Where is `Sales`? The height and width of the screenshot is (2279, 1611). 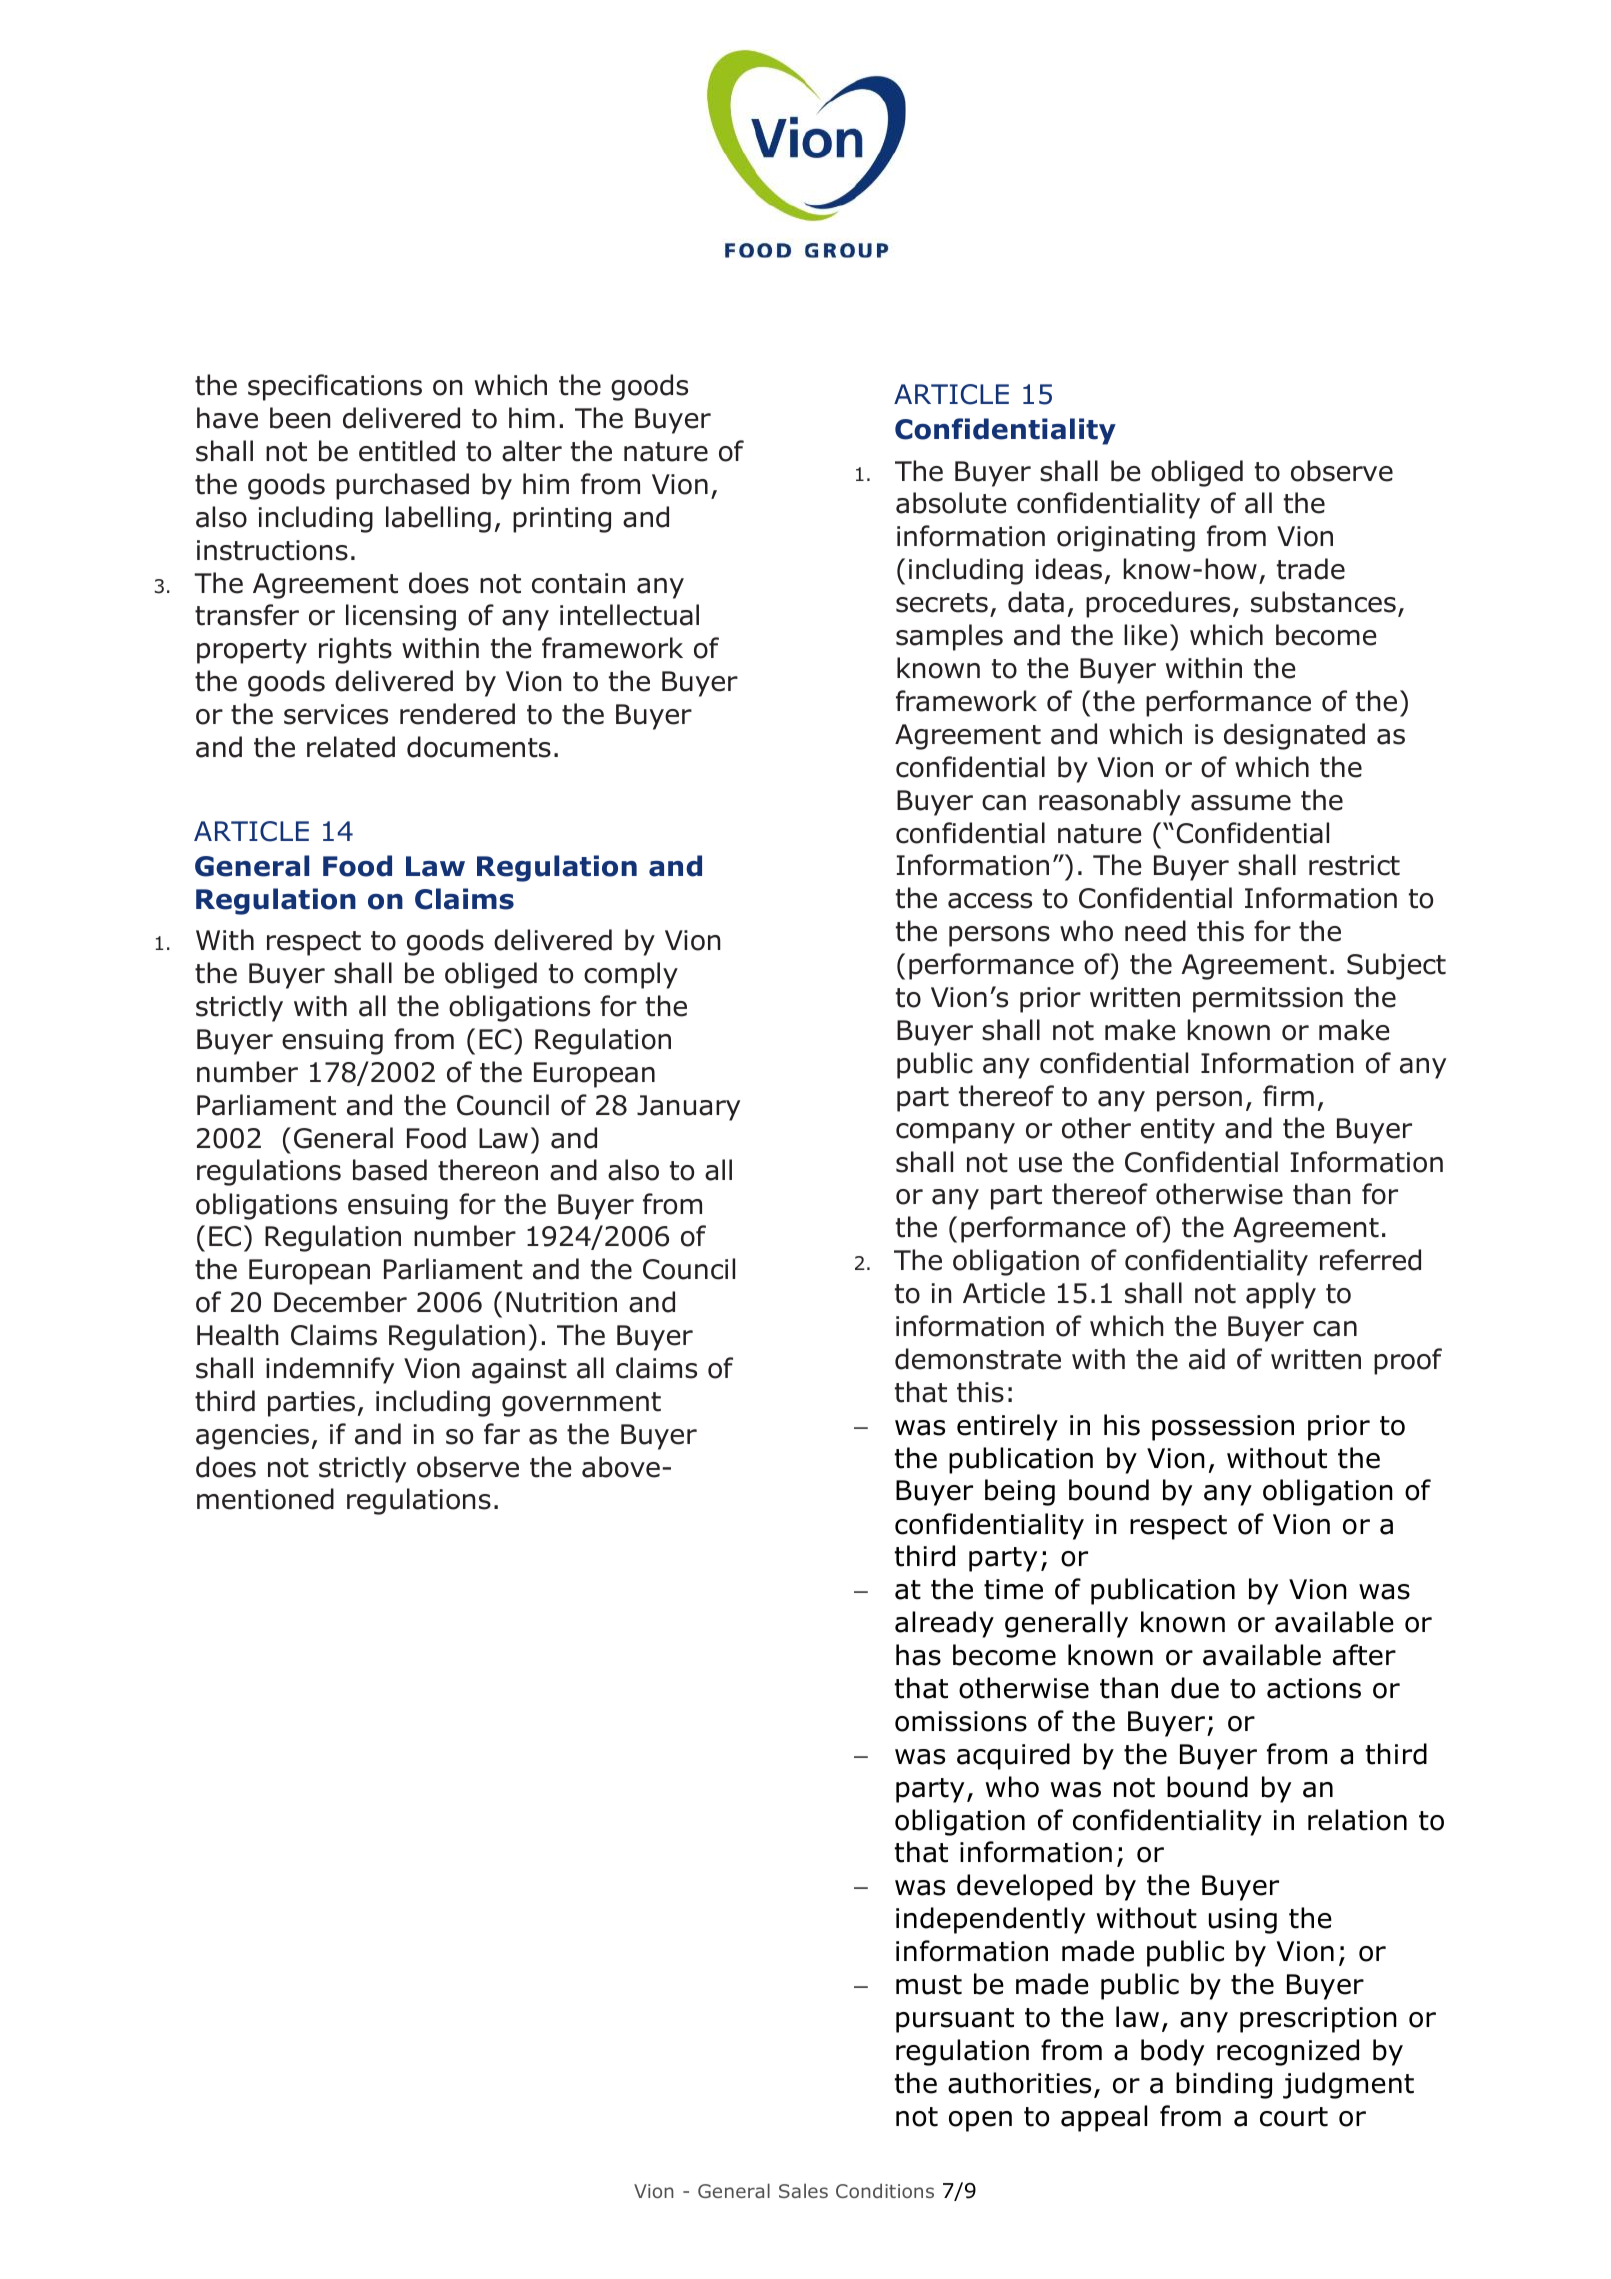 Sales is located at coordinates (803, 2190).
